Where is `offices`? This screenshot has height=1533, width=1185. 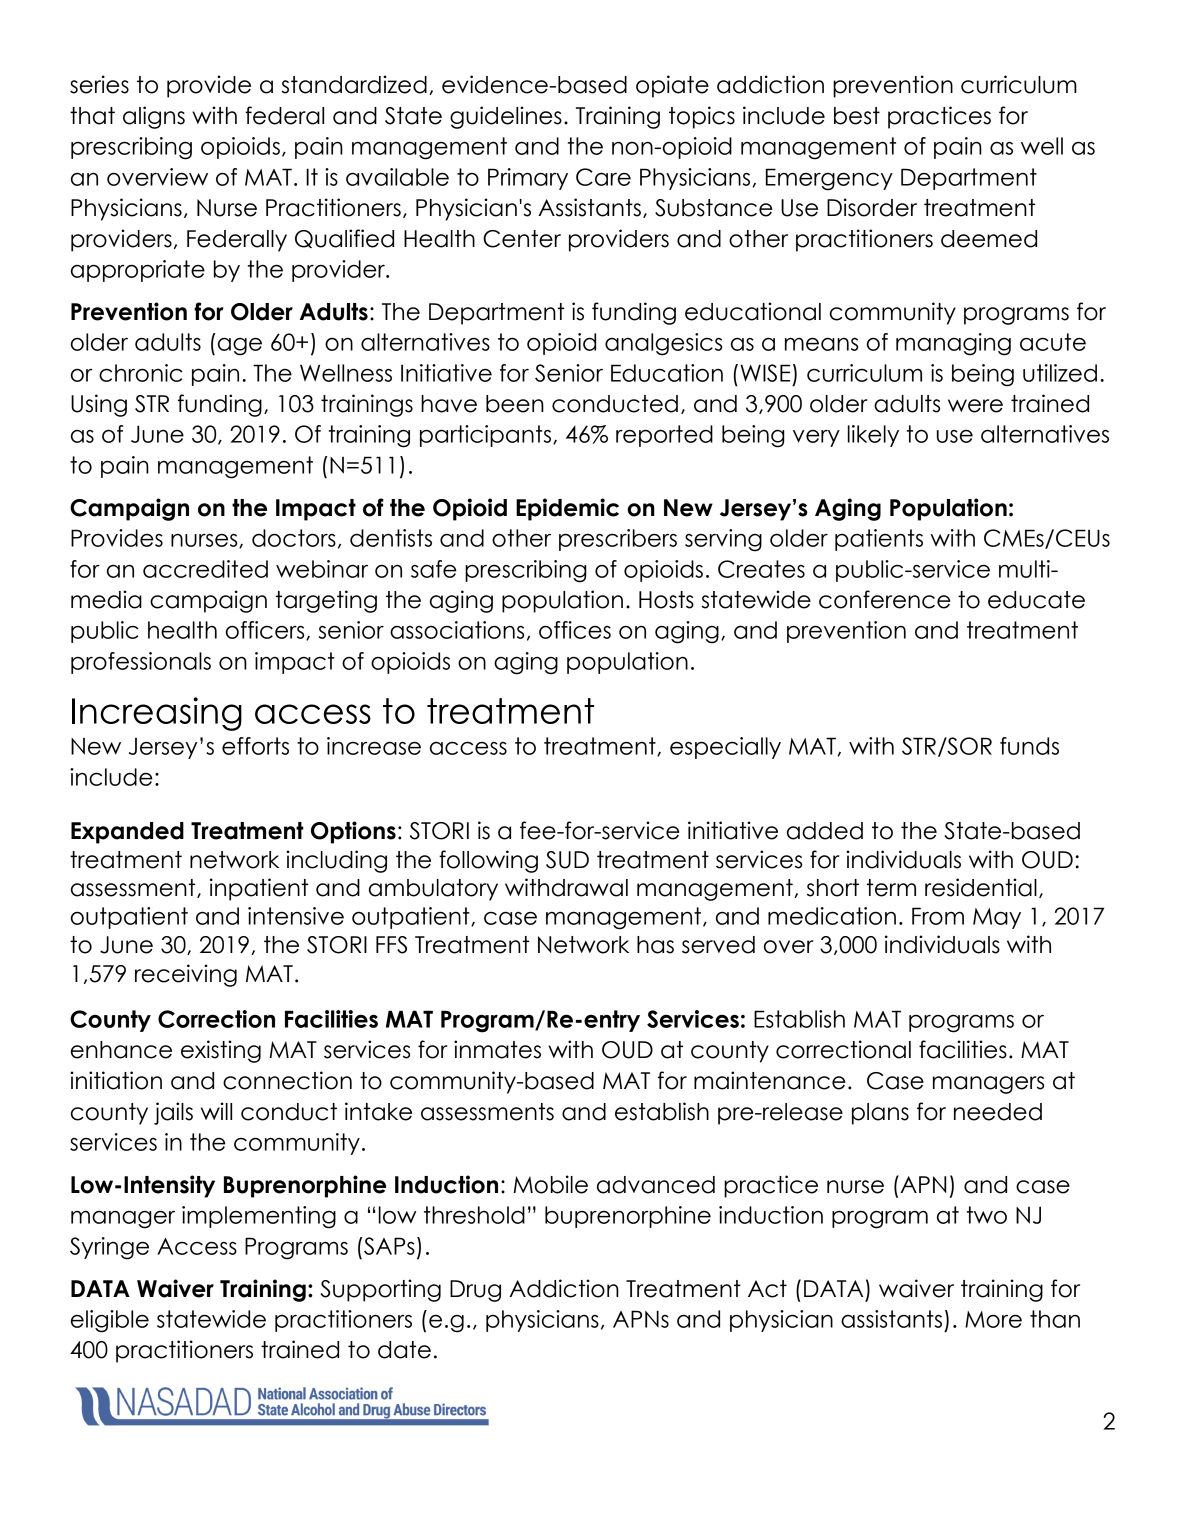
offices is located at coordinates (575, 630).
